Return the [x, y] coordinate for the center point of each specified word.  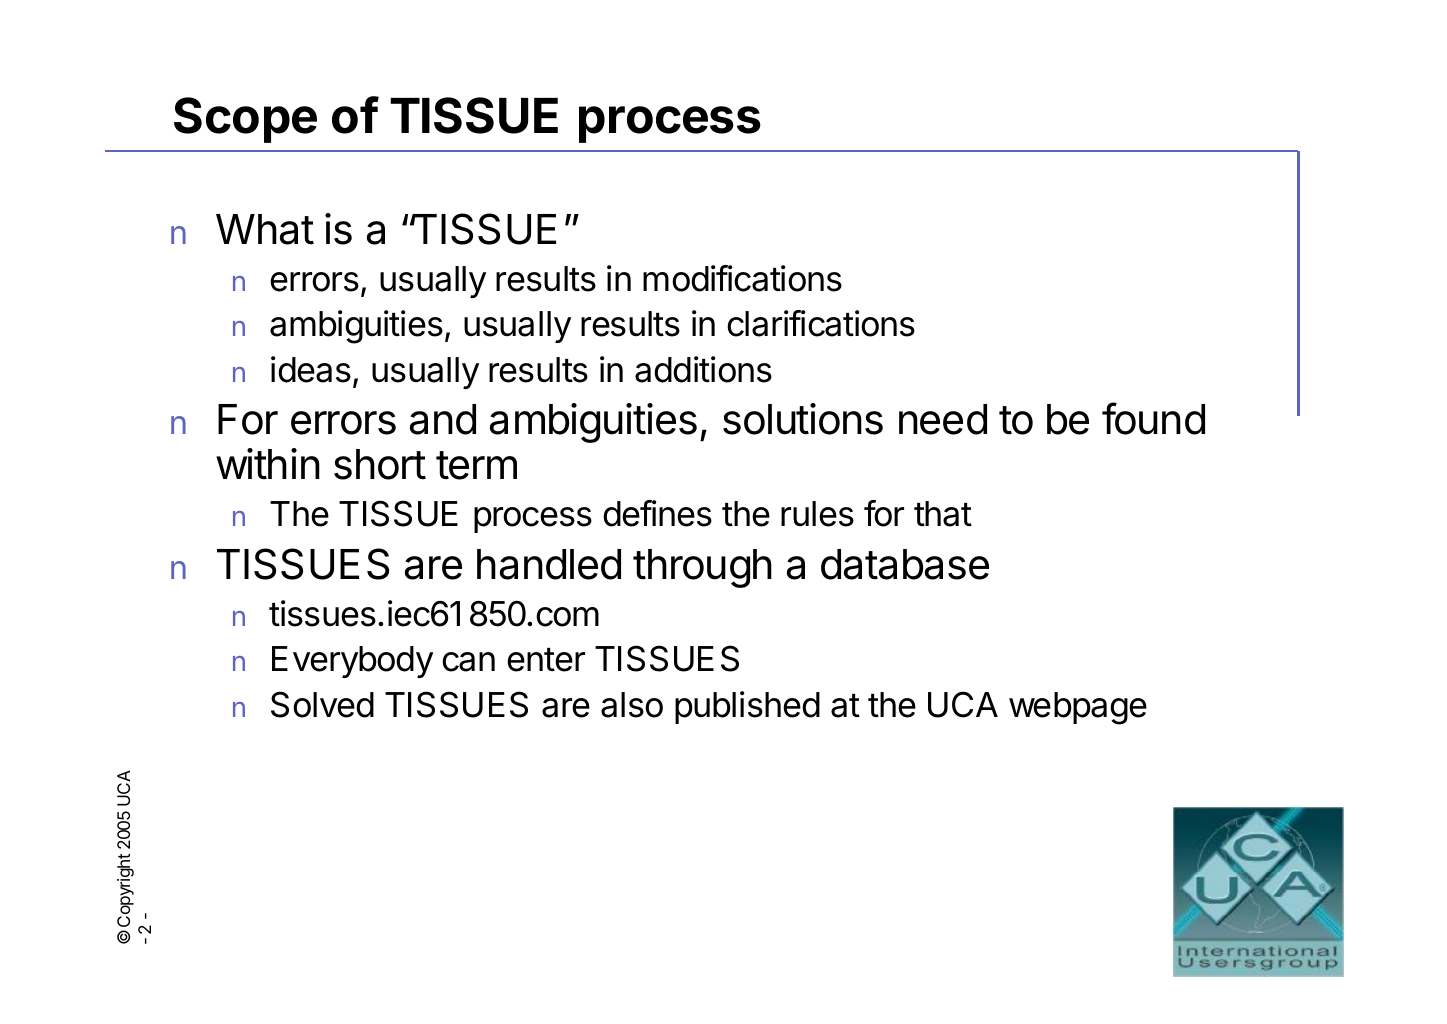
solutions [803, 419]
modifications [742, 278]
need [943, 419]
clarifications [821, 323]
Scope [245, 120]
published [747, 707]
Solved [322, 704]
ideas [311, 369]
